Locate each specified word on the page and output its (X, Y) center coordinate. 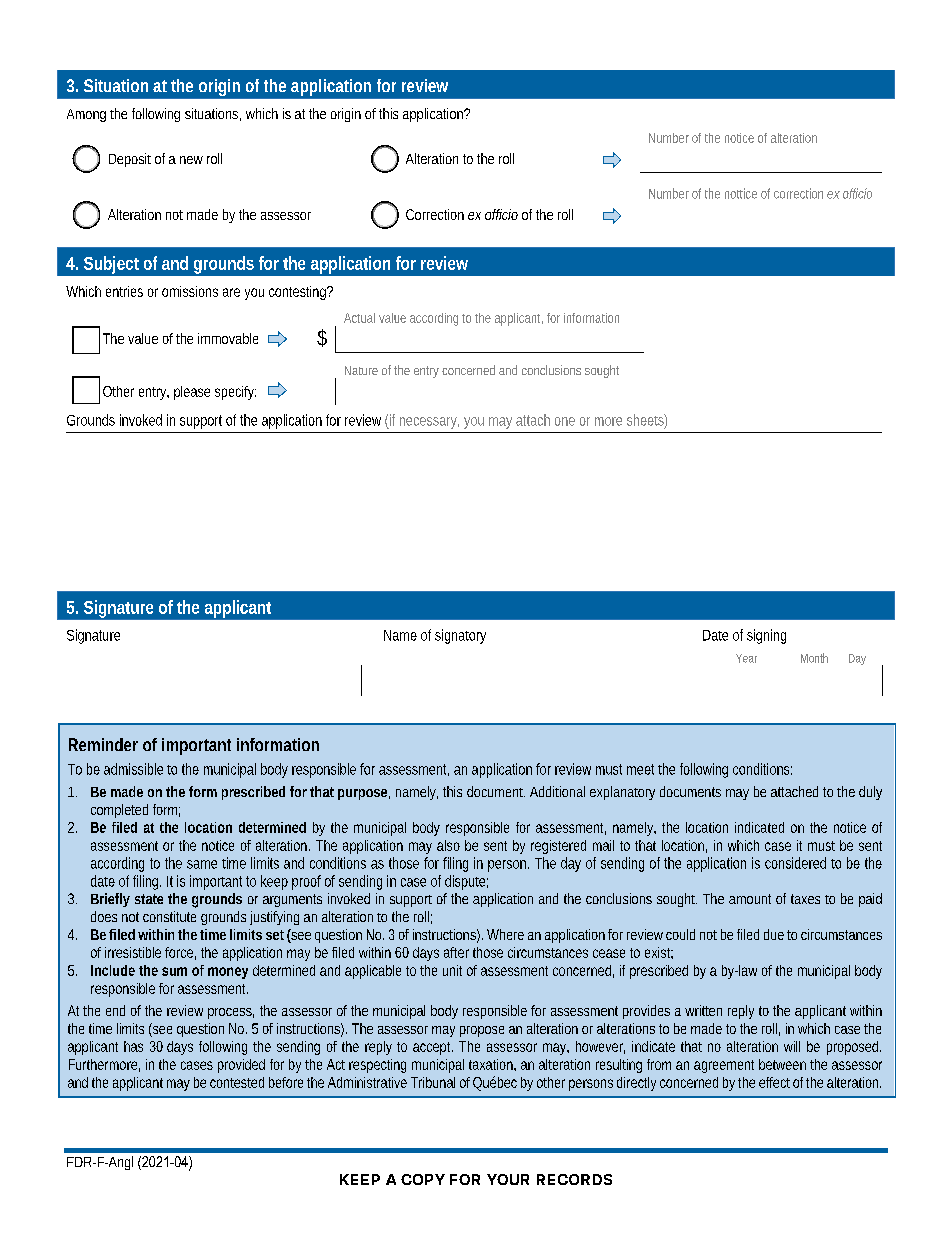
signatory (460, 636)
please (192, 393)
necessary (429, 423)
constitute (169, 916)
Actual (359, 318)
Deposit (130, 160)
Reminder (103, 744)
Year (746, 658)
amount (750, 899)
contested (237, 1082)
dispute (466, 882)
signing (766, 636)
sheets (647, 421)
